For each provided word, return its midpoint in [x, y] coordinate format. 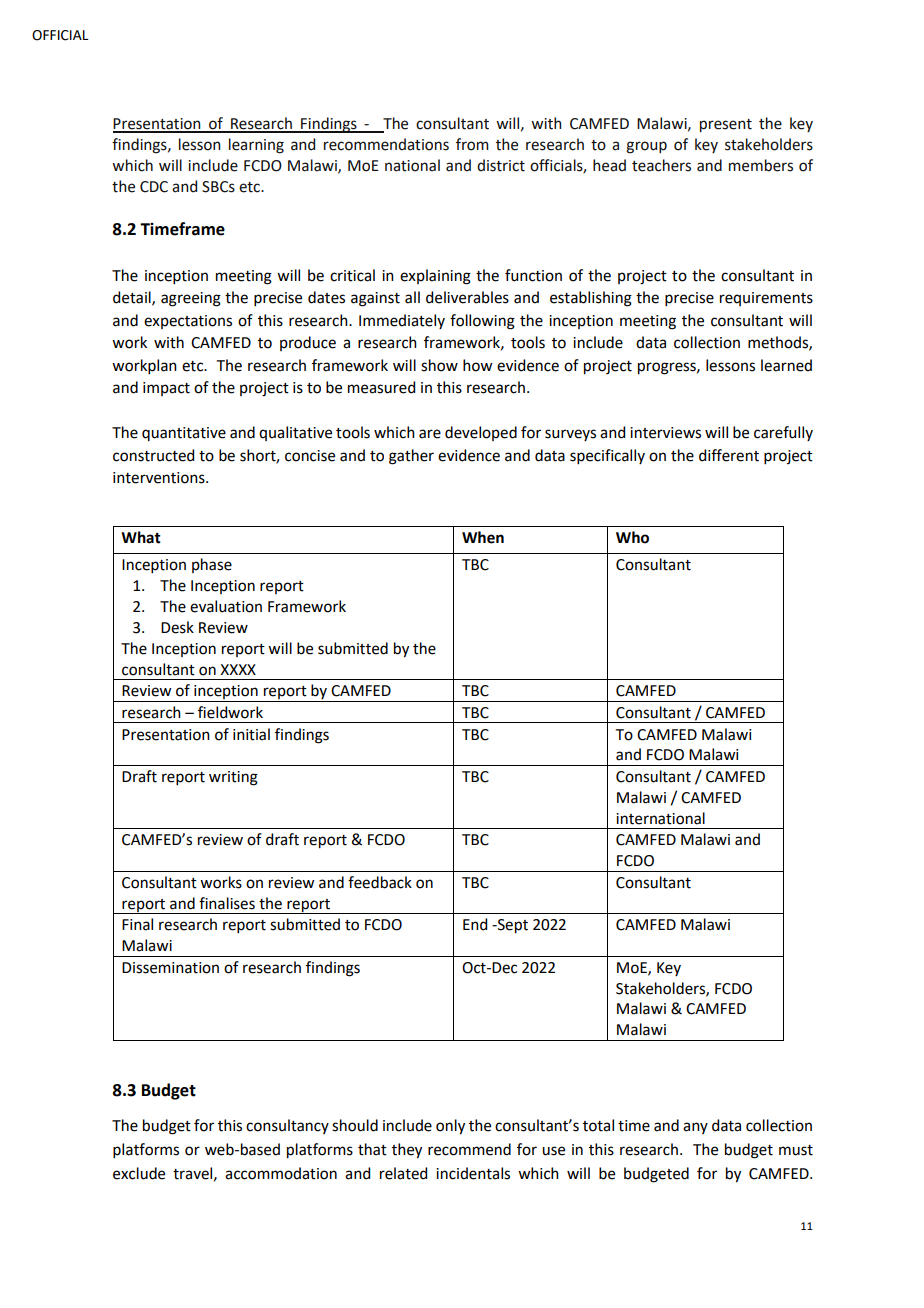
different [729, 455]
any [695, 1128]
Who [632, 537]
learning [256, 146]
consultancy [287, 1126]
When [483, 537]
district [501, 165]
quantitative [184, 434]
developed [481, 433]
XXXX [238, 669]
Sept [512, 926]
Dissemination [170, 968]
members [761, 165]
